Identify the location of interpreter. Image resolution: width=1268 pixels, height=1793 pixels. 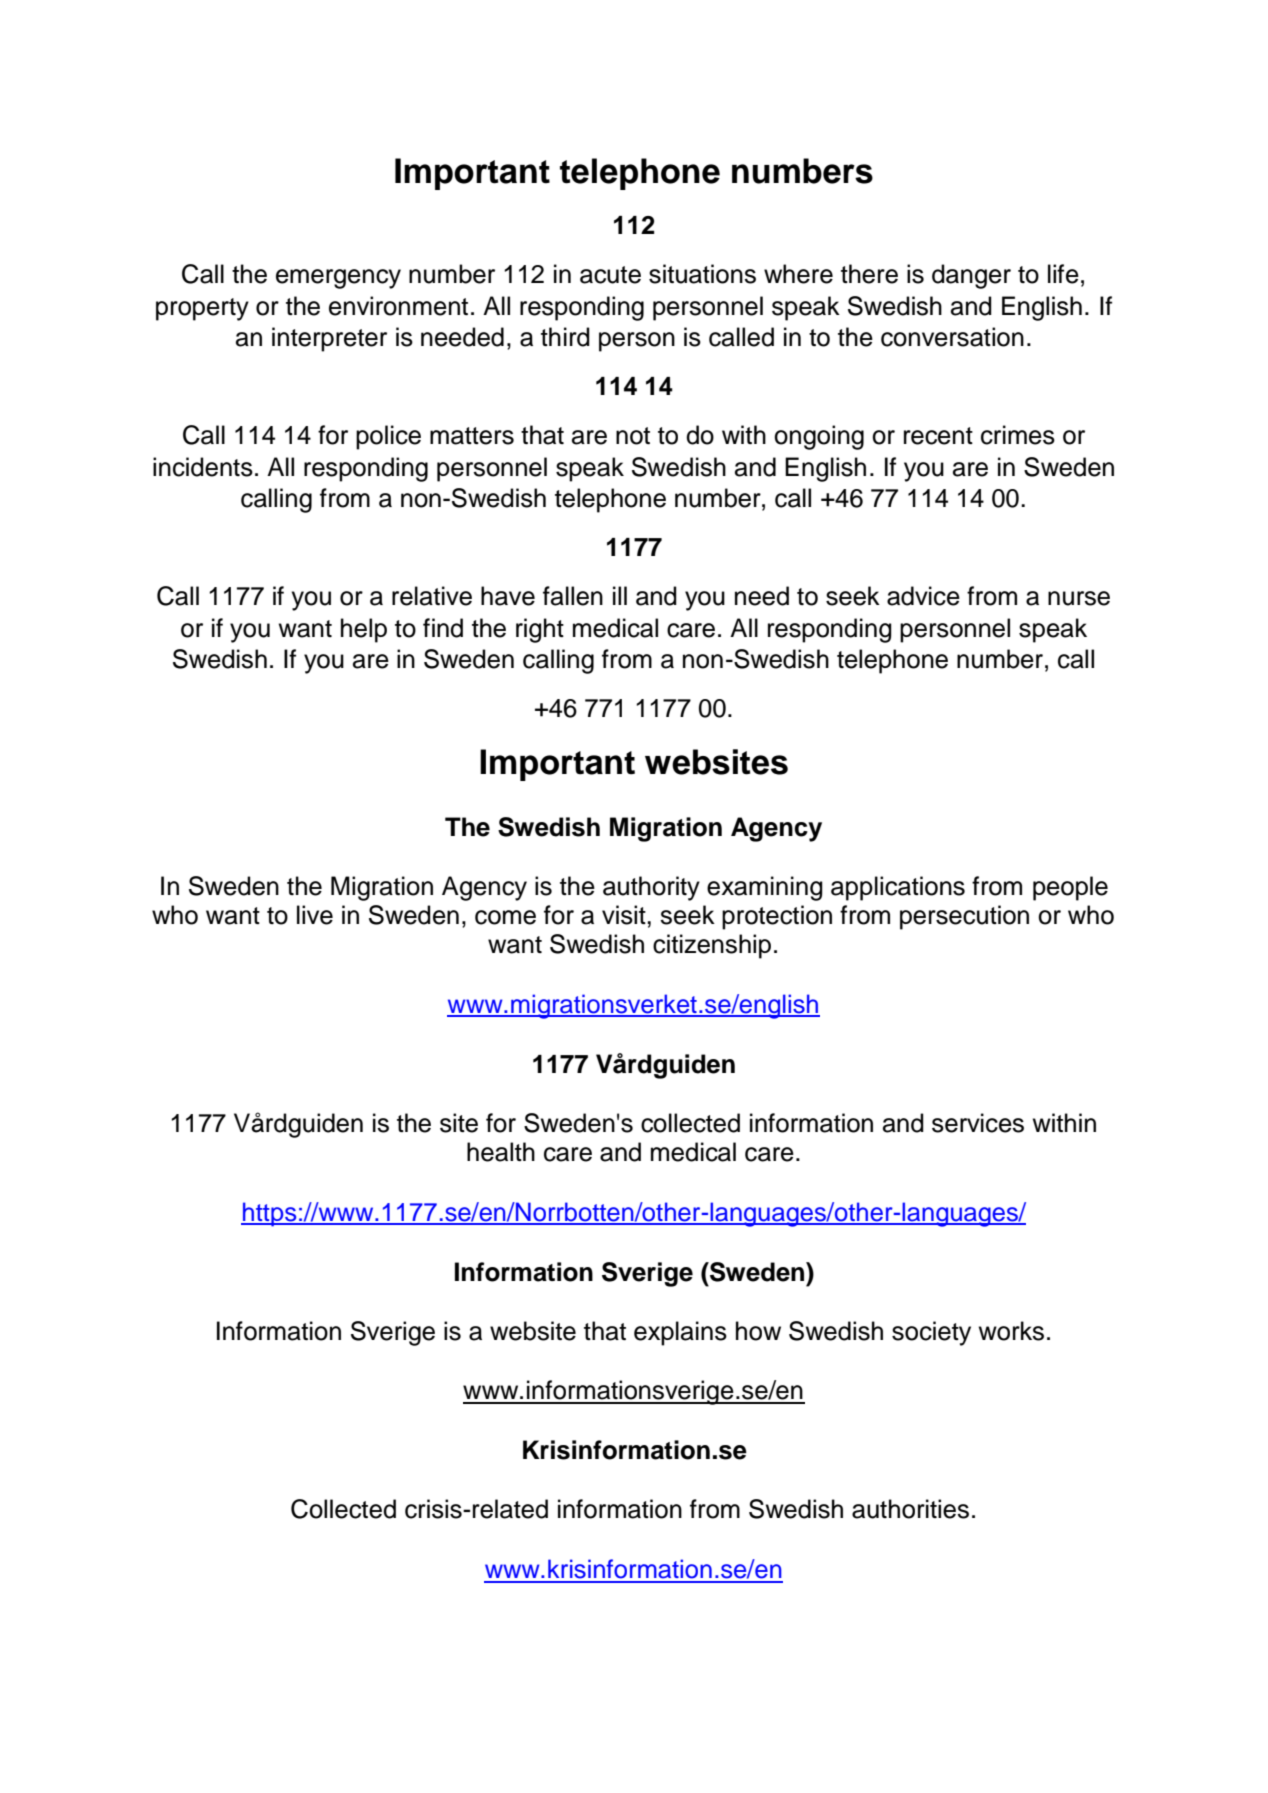
(329, 339).
